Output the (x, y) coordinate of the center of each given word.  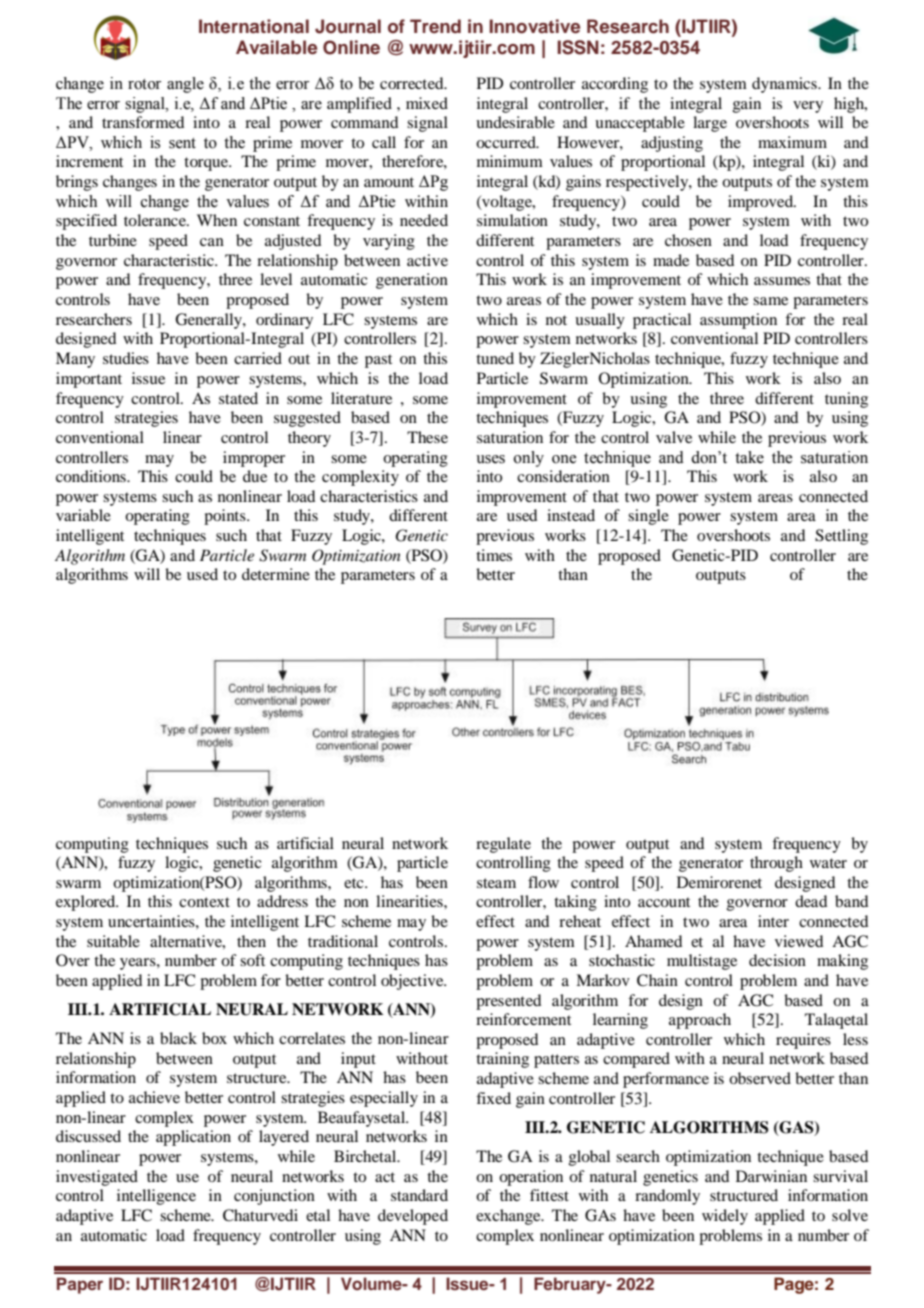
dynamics (785, 85)
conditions (92, 476)
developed (413, 1217)
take (749, 457)
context (204, 902)
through (776, 864)
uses (490, 459)
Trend (435, 26)
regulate (503, 845)
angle (185, 85)
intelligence (156, 1197)
